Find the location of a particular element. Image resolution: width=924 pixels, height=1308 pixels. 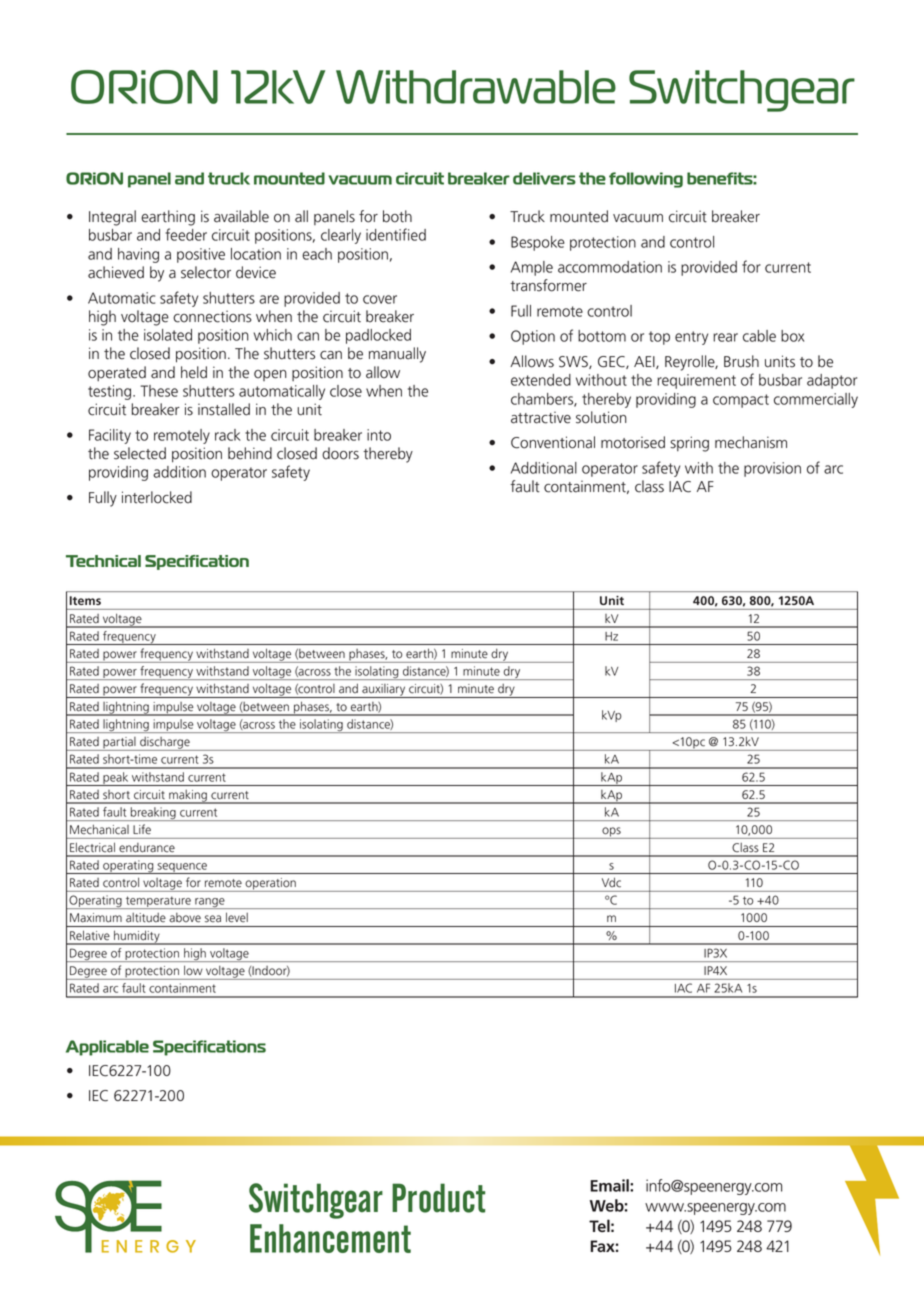

auxiliary is located at coordinates (384, 691).
